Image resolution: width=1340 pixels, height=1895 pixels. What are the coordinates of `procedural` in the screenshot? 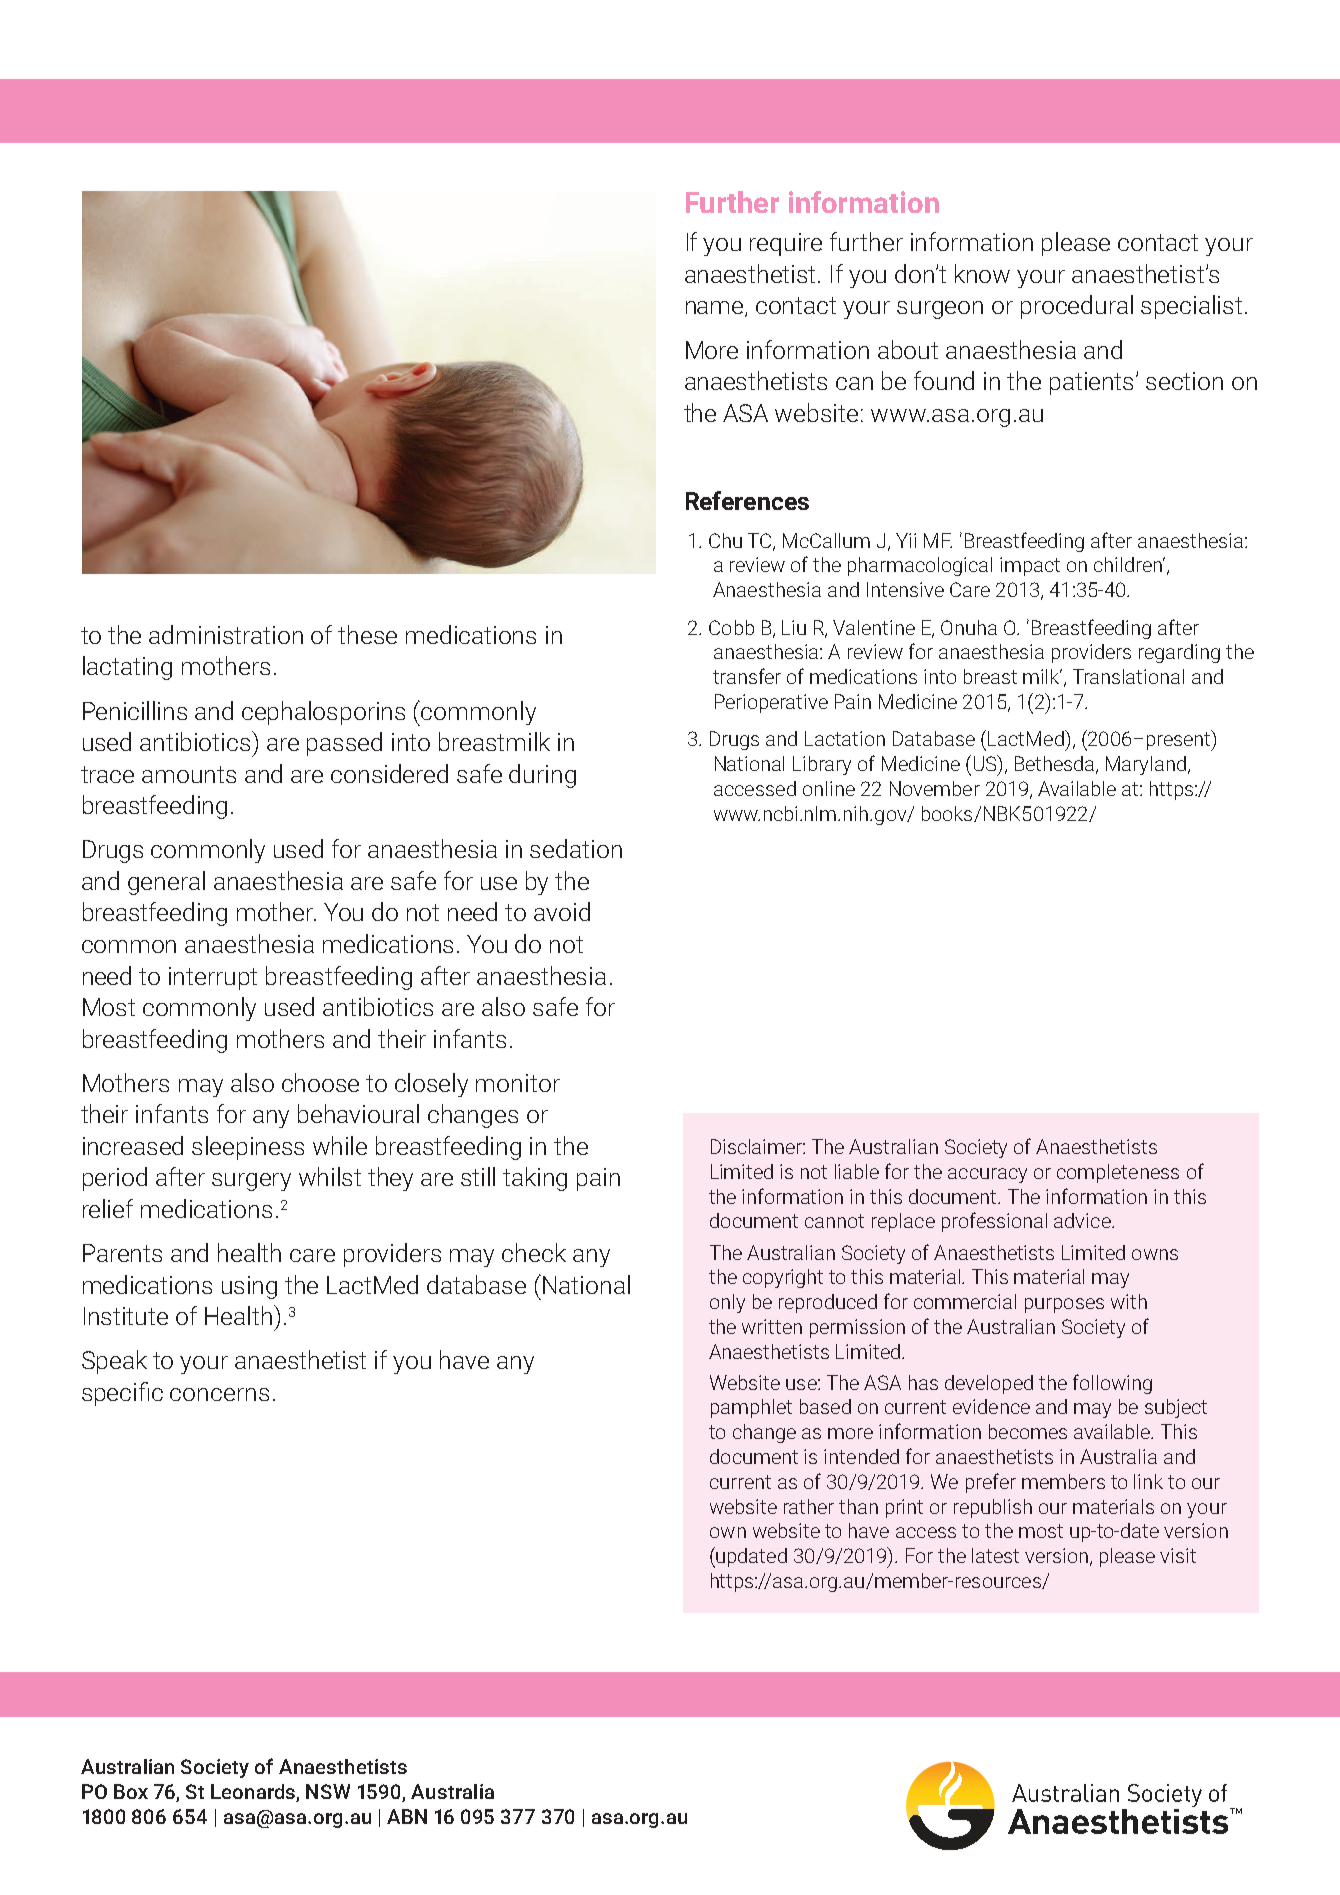 It's located at (1077, 307).
